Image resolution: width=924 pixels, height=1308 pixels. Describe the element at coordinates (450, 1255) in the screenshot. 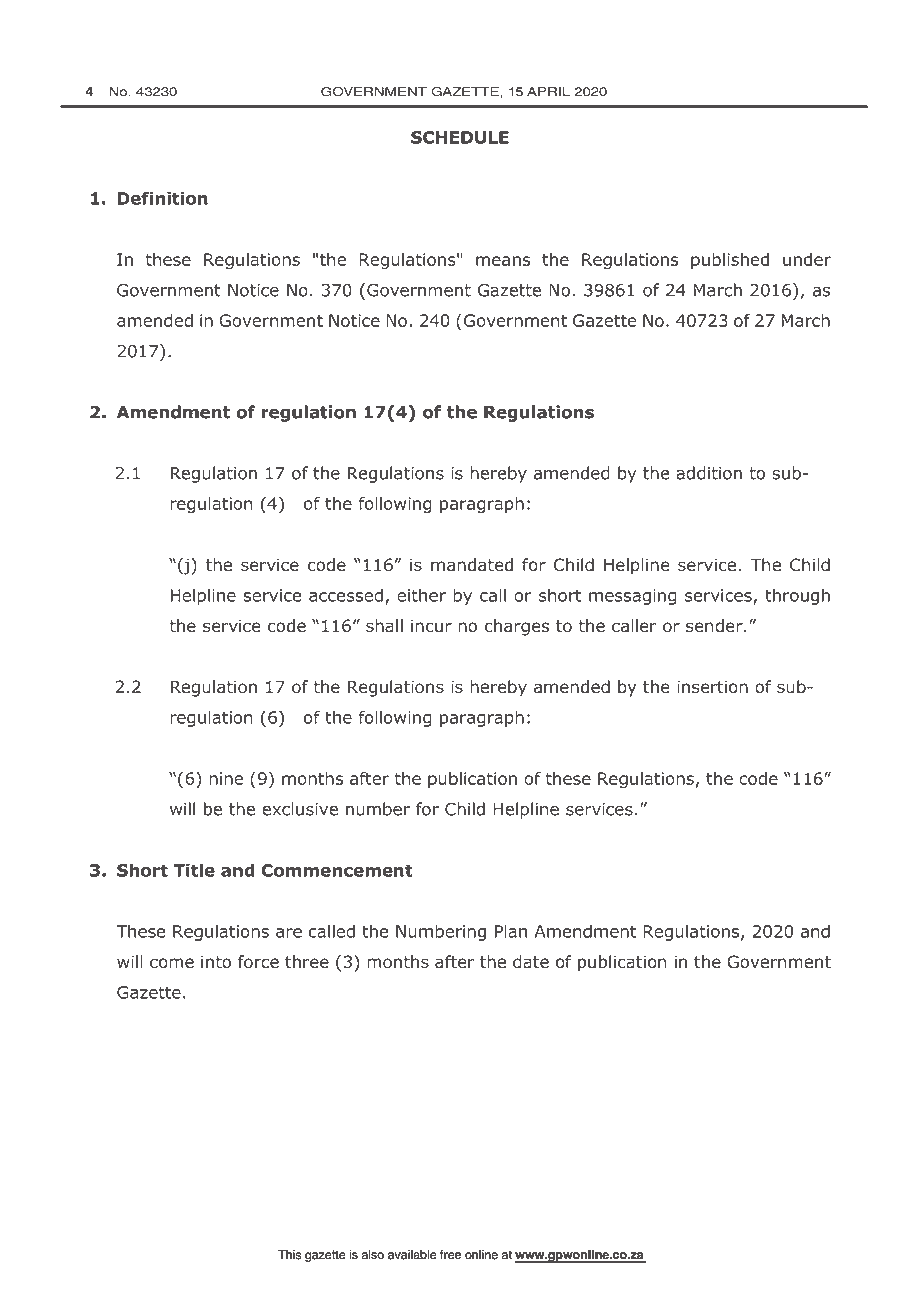

I see `free` at that location.
